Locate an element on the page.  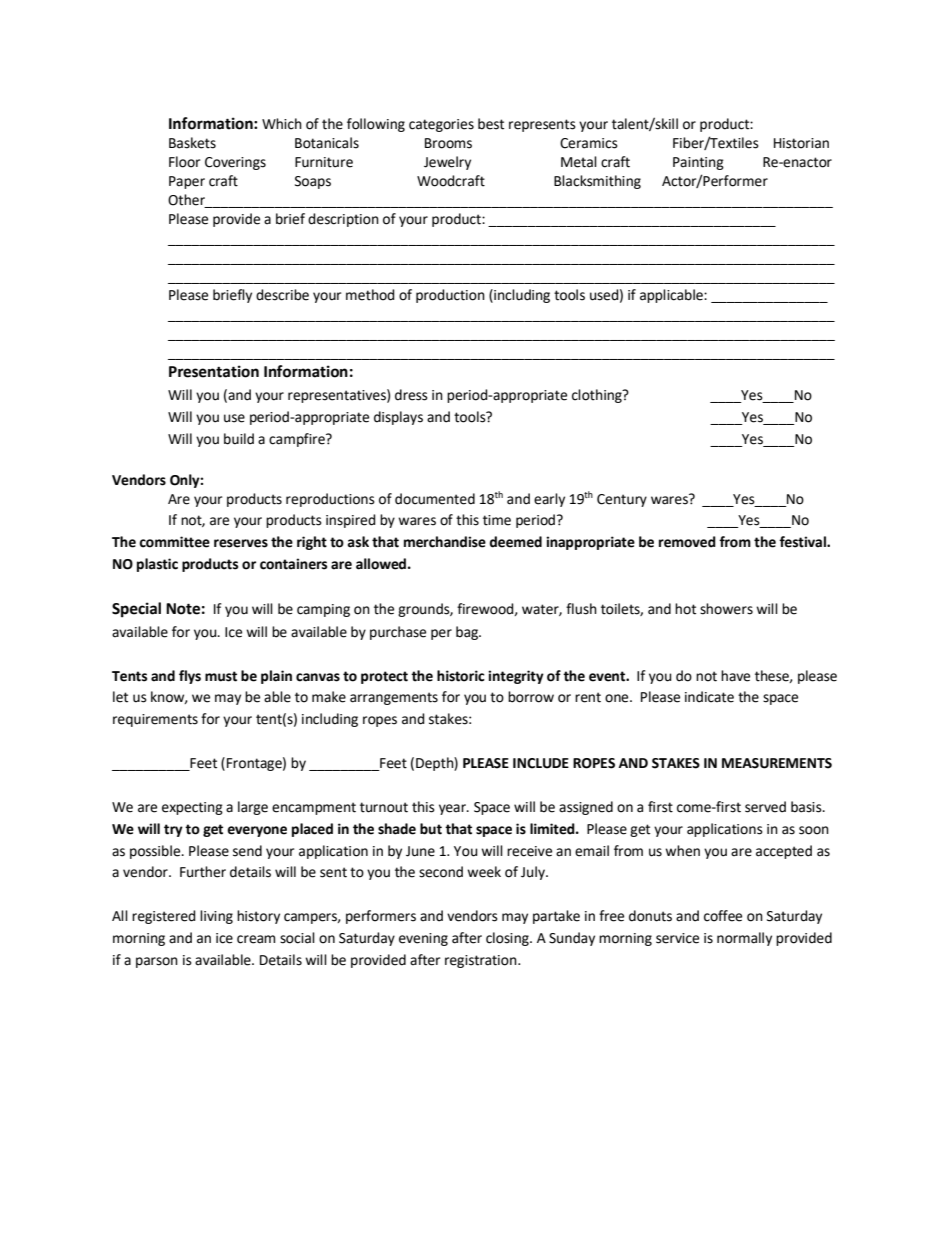
Coverings is located at coordinates (235, 163).
